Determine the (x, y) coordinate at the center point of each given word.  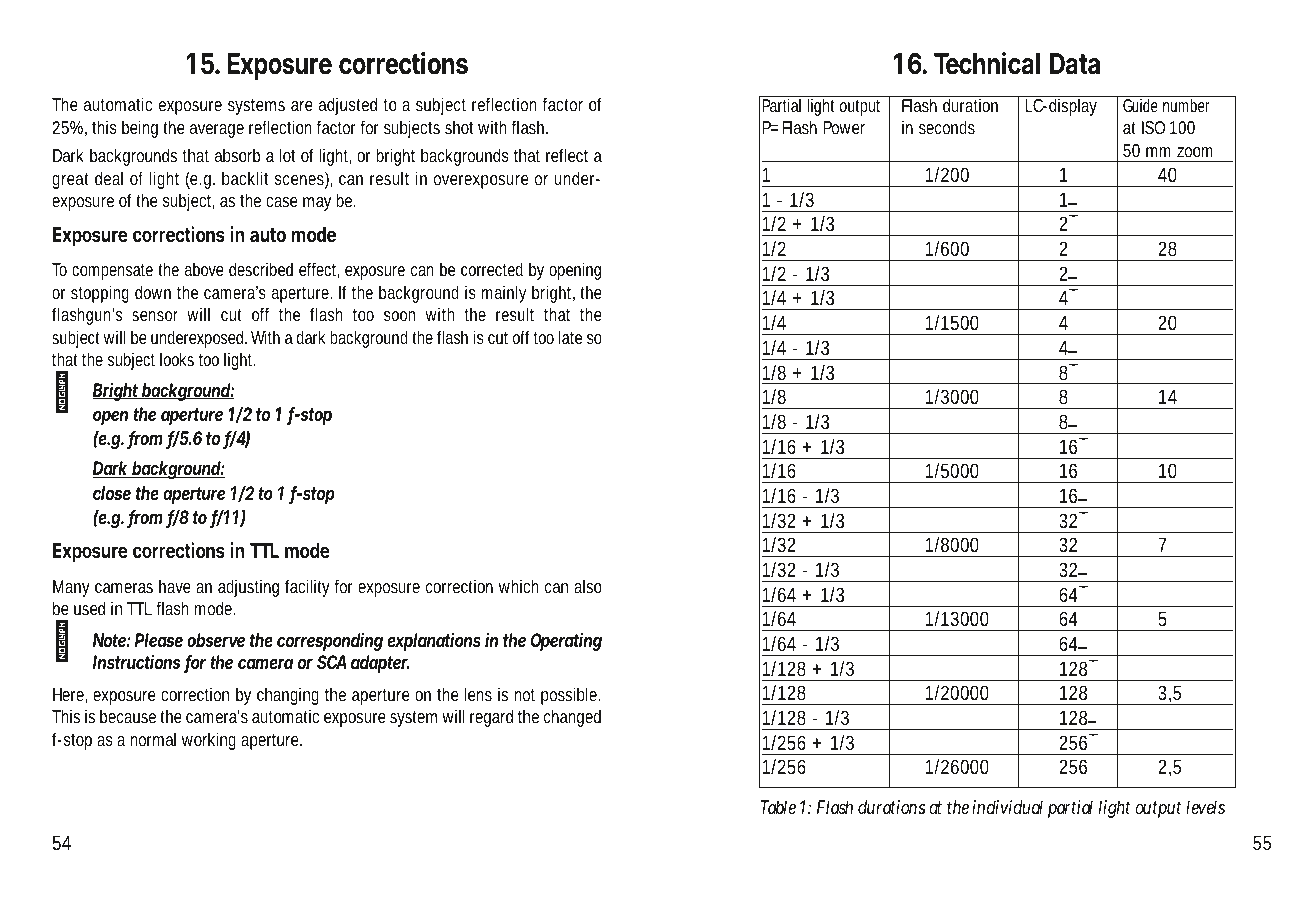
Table (778, 807)
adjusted (348, 106)
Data (1075, 64)
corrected (492, 269)
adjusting (248, 588)
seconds (947, 127)
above (204, 269)
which (519, 586)
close (112, 493)
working (209, 741)
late (570, 337)
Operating (566, 642)
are (302, 106)
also (588, 586)
